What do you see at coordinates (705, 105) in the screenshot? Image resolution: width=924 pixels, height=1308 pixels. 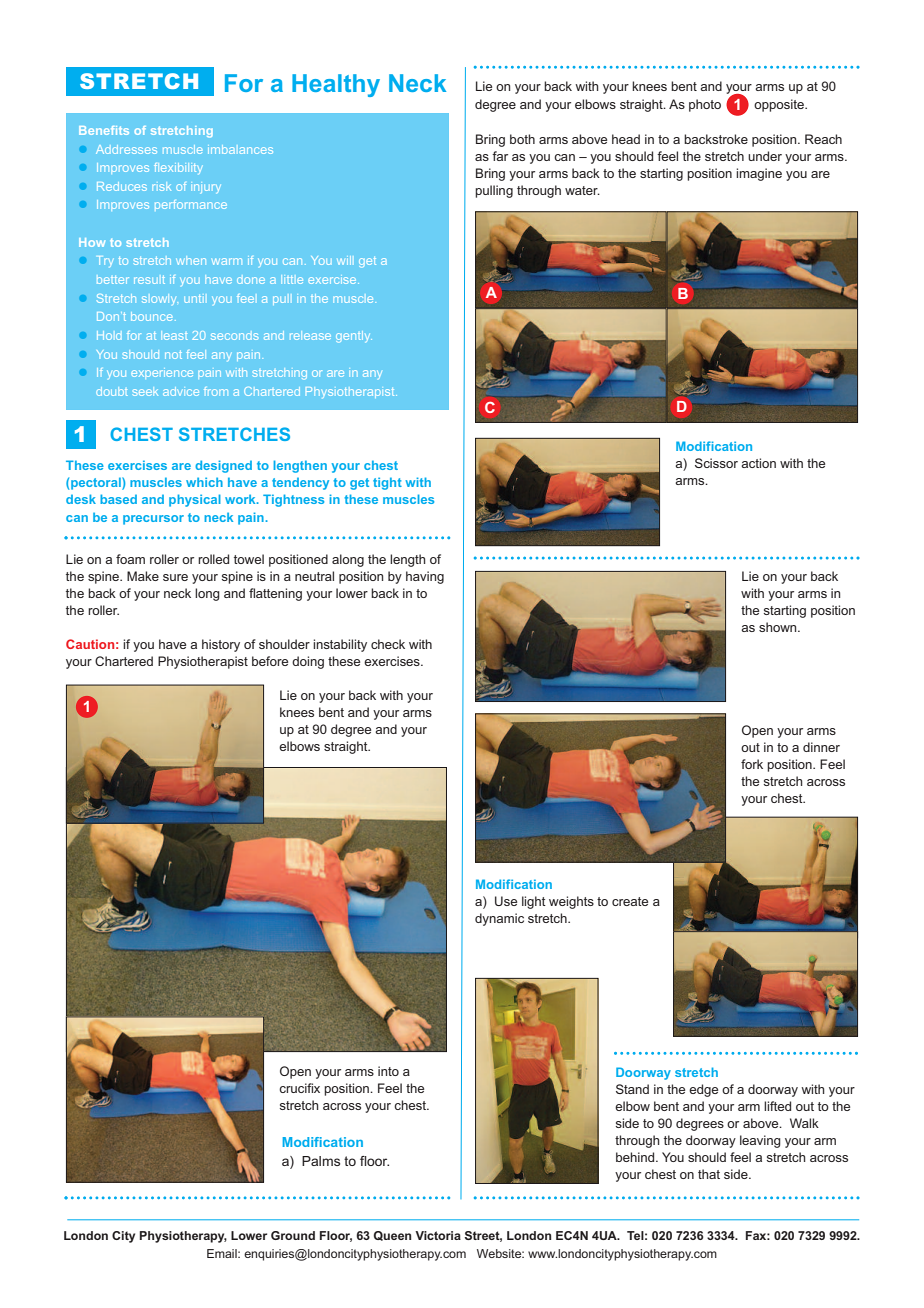 I see `photo` at bounding box center [705, 105].
